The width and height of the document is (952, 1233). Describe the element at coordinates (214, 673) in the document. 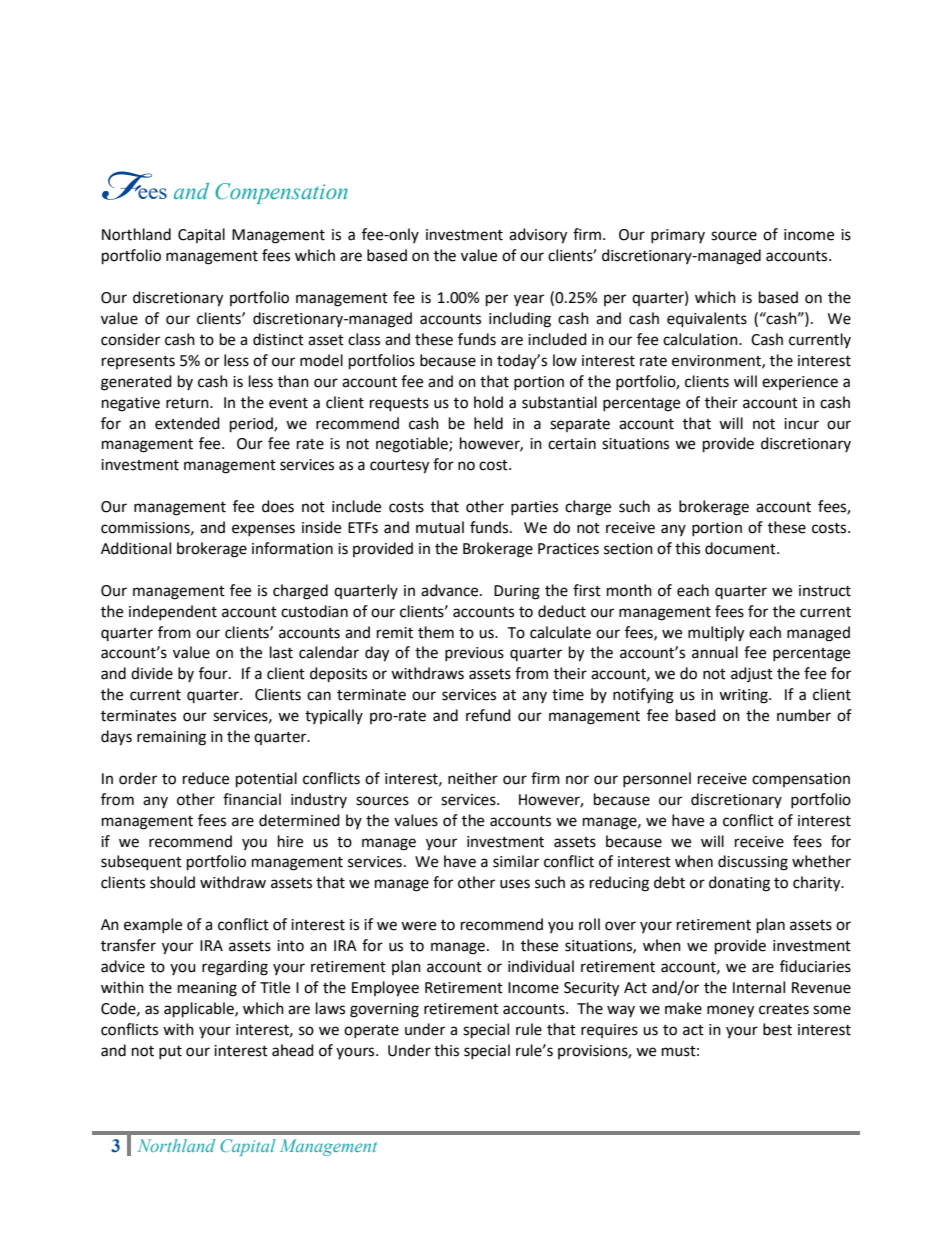

I see `four` at that location.
